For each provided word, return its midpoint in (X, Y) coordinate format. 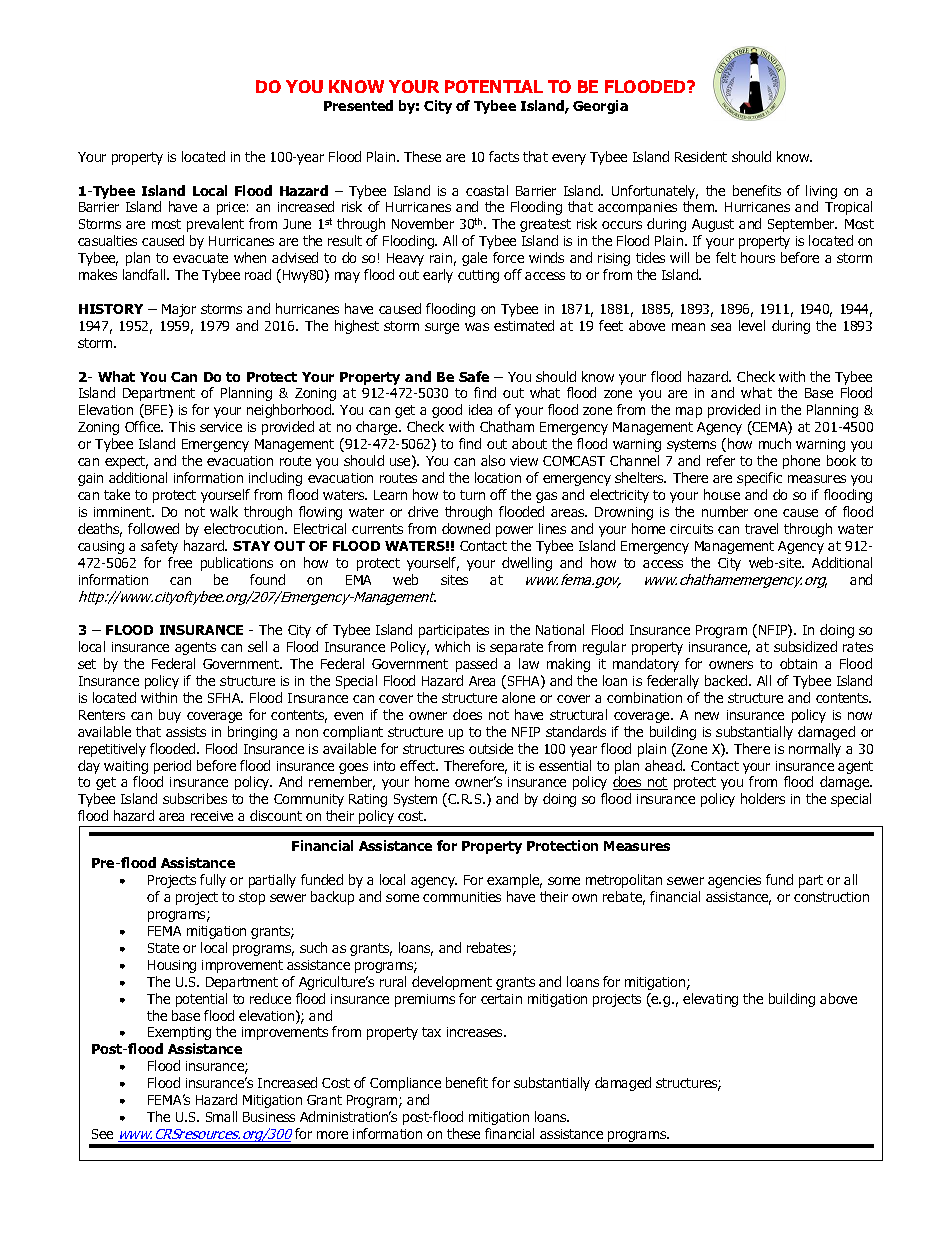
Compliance (405, 1084)
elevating (710, 1000)
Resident (701, 156)
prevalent (215, 225)
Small (221, 1116)
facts (504, 156)
